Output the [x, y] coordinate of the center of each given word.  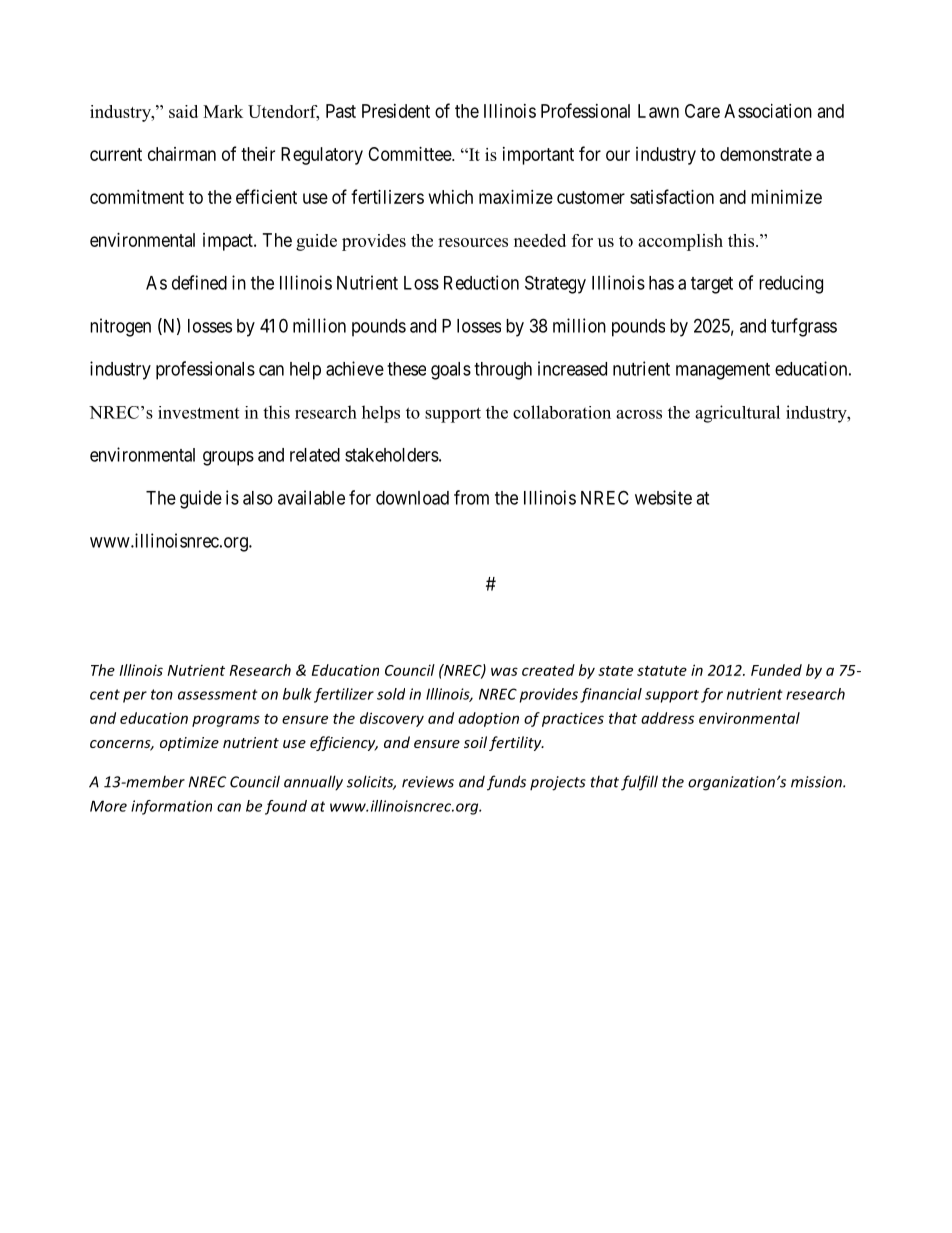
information [171, 807]
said [183, 111]
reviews [428, 782]
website [663, 497]
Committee [410, 154]
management [723, 371]
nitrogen [120, 327]
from [471, 497]
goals [451, 371]
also [258, 498]
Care [702, 111]
